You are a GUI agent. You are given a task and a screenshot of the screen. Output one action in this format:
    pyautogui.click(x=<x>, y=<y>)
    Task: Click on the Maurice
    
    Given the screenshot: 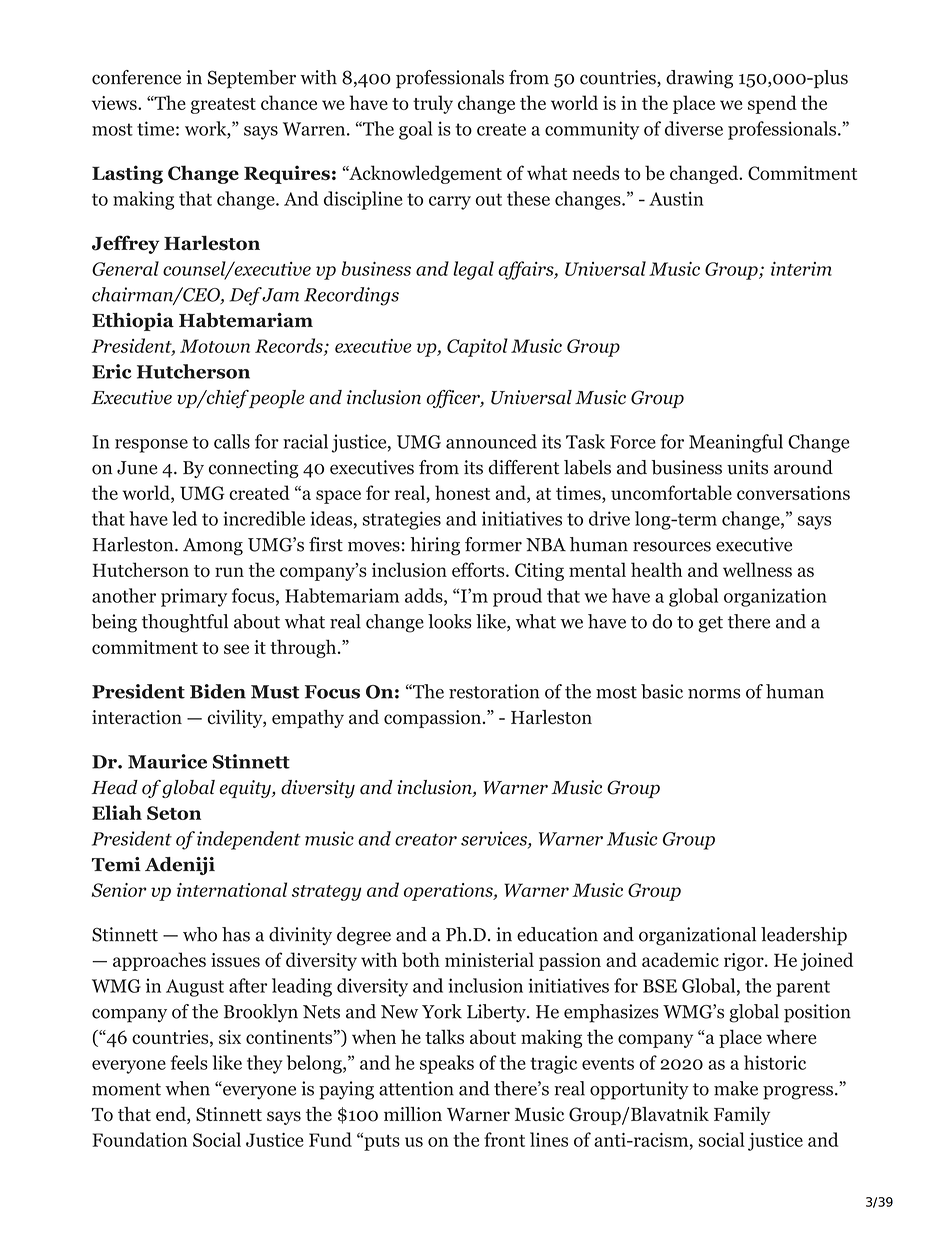 What is the action you would take?
    pyautogui.click(x=167, y=761)
